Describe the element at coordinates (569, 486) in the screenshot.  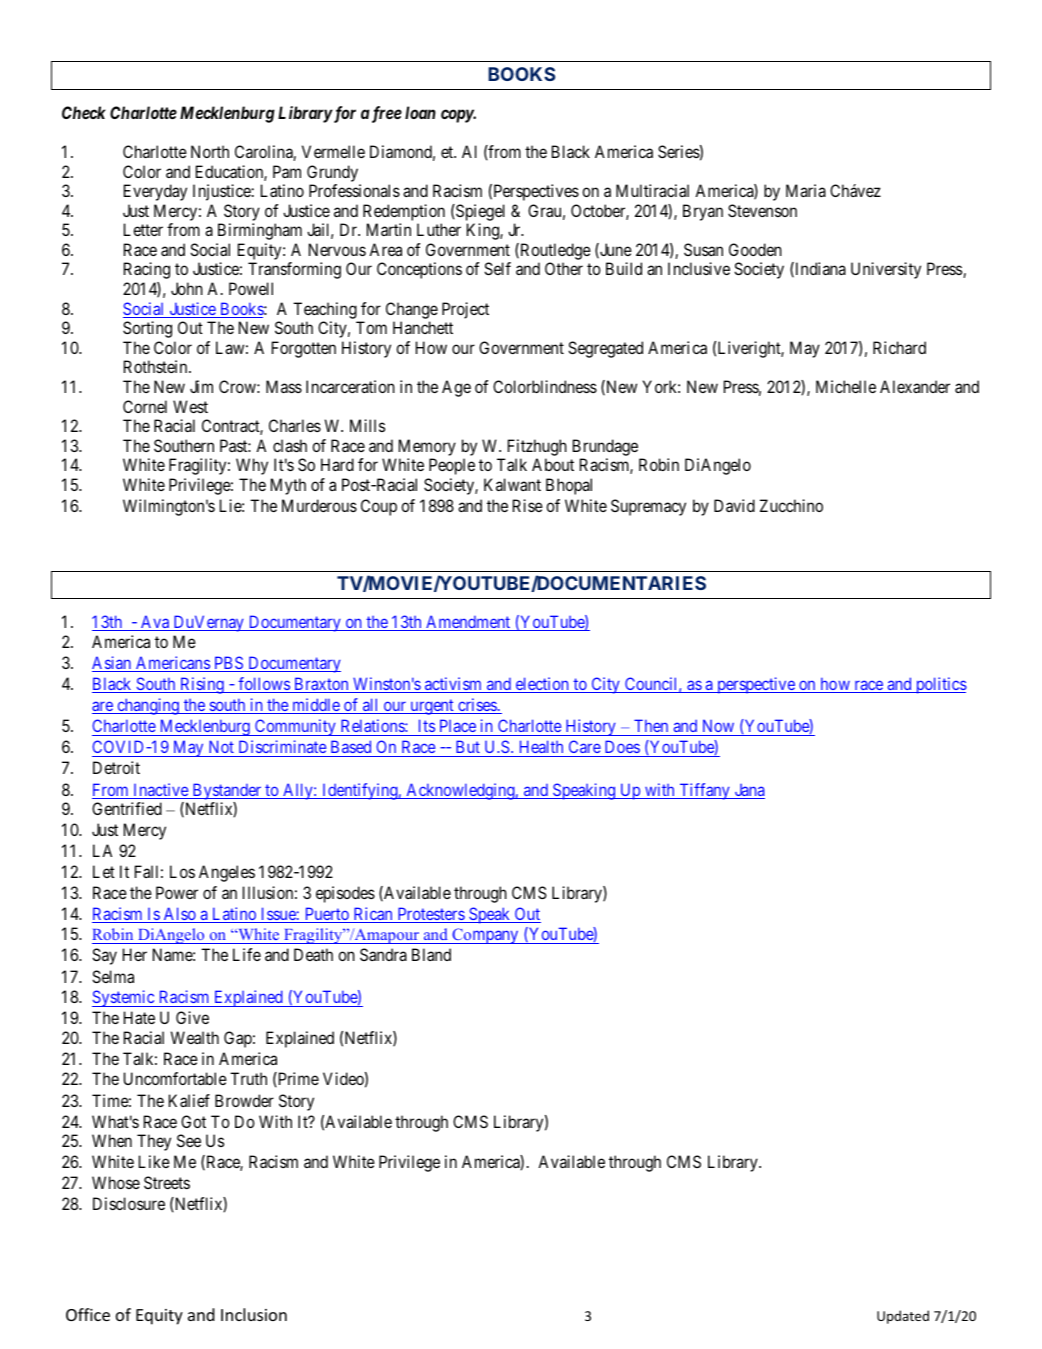
I see `Bhopal` at that location.
